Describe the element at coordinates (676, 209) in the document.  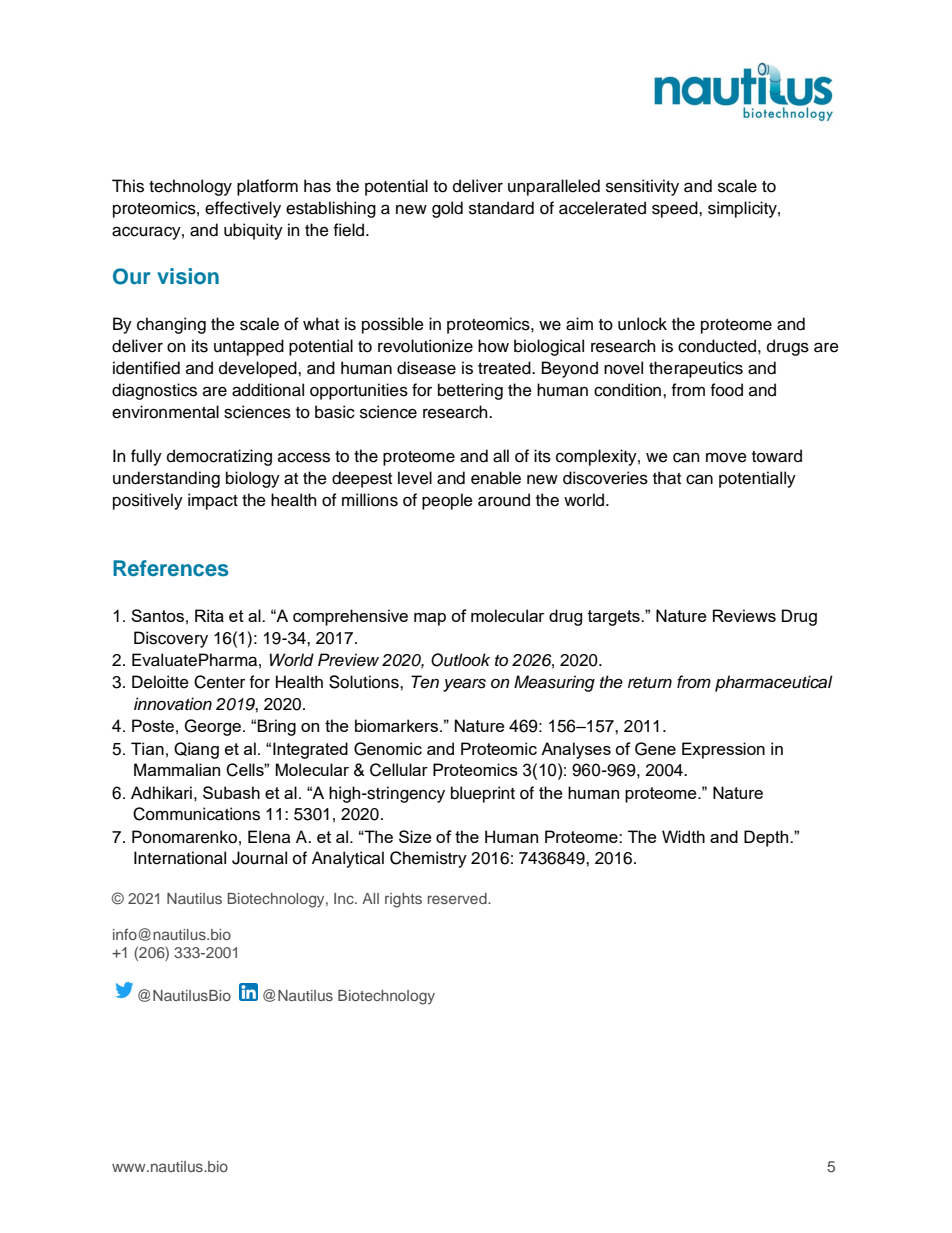
I see `speed` at that location.
